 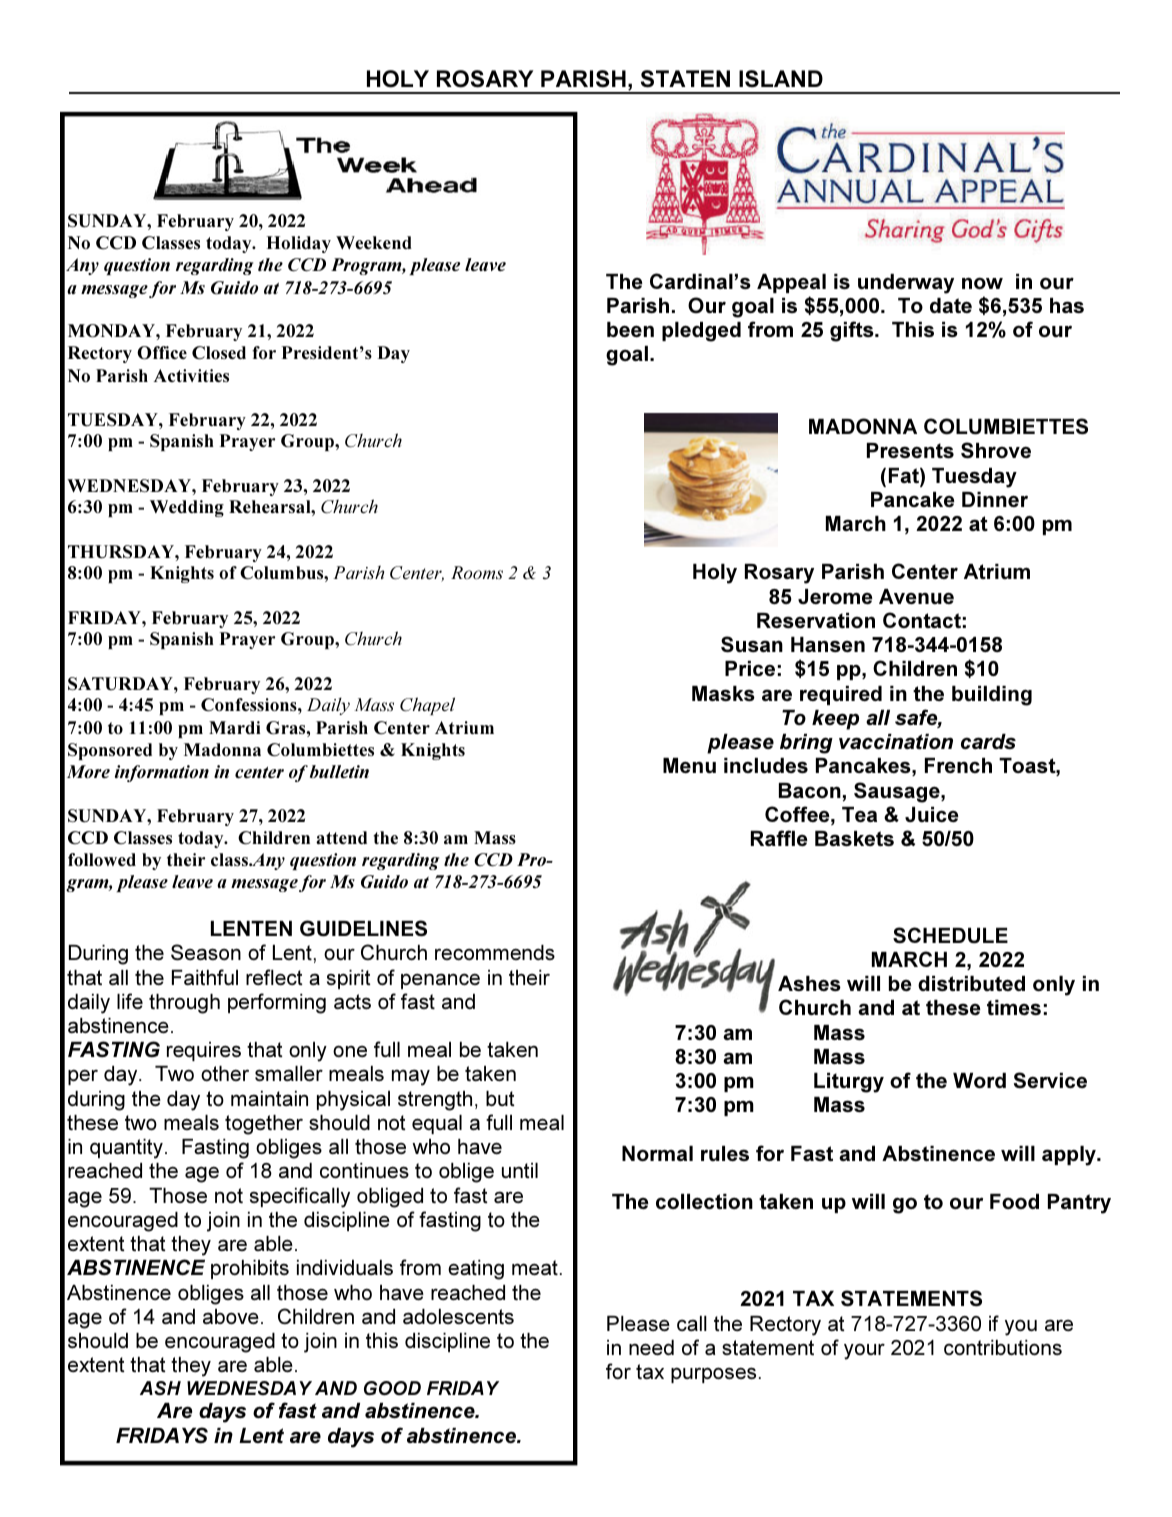 I want to click on Activities, so click(x=191, y=376).
